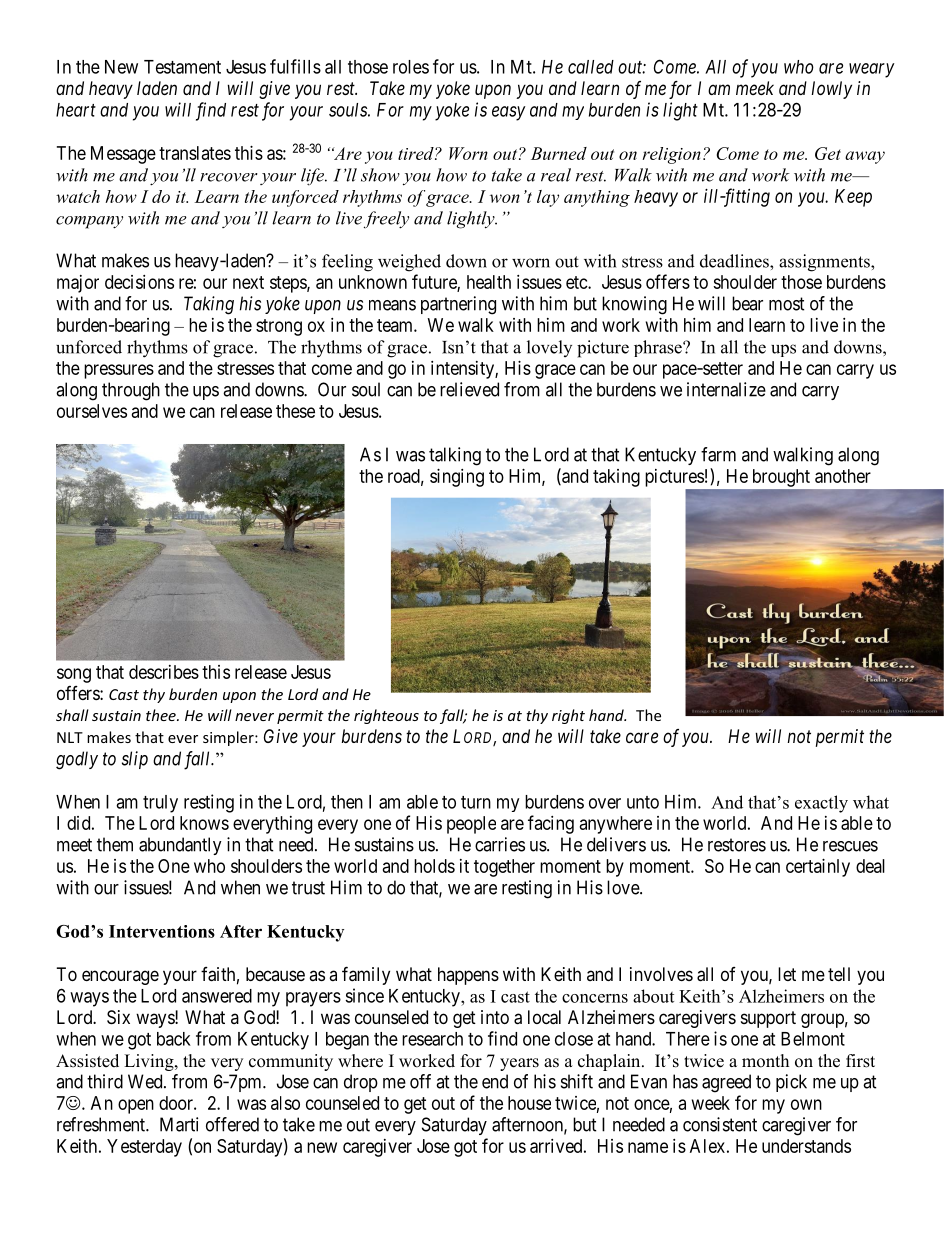 This page has width=952, height=1233. Describe the element at coordinates (818, 868) in the page. I see `certainly` at that location.
